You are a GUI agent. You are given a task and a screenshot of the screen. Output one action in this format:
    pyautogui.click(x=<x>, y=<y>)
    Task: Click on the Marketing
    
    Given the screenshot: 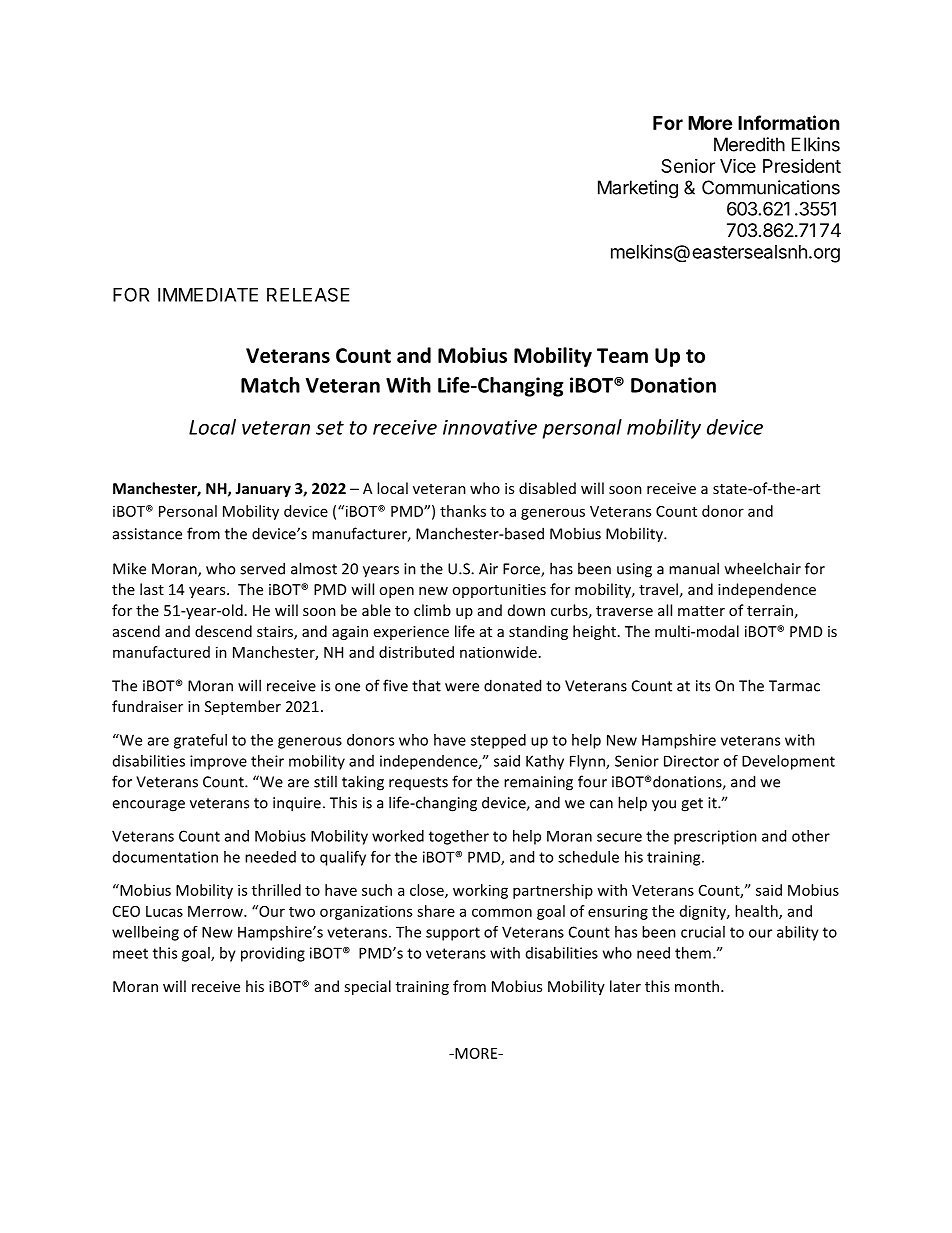 What is the action you would take?
    pyautogui.click(x=638, y=189)
